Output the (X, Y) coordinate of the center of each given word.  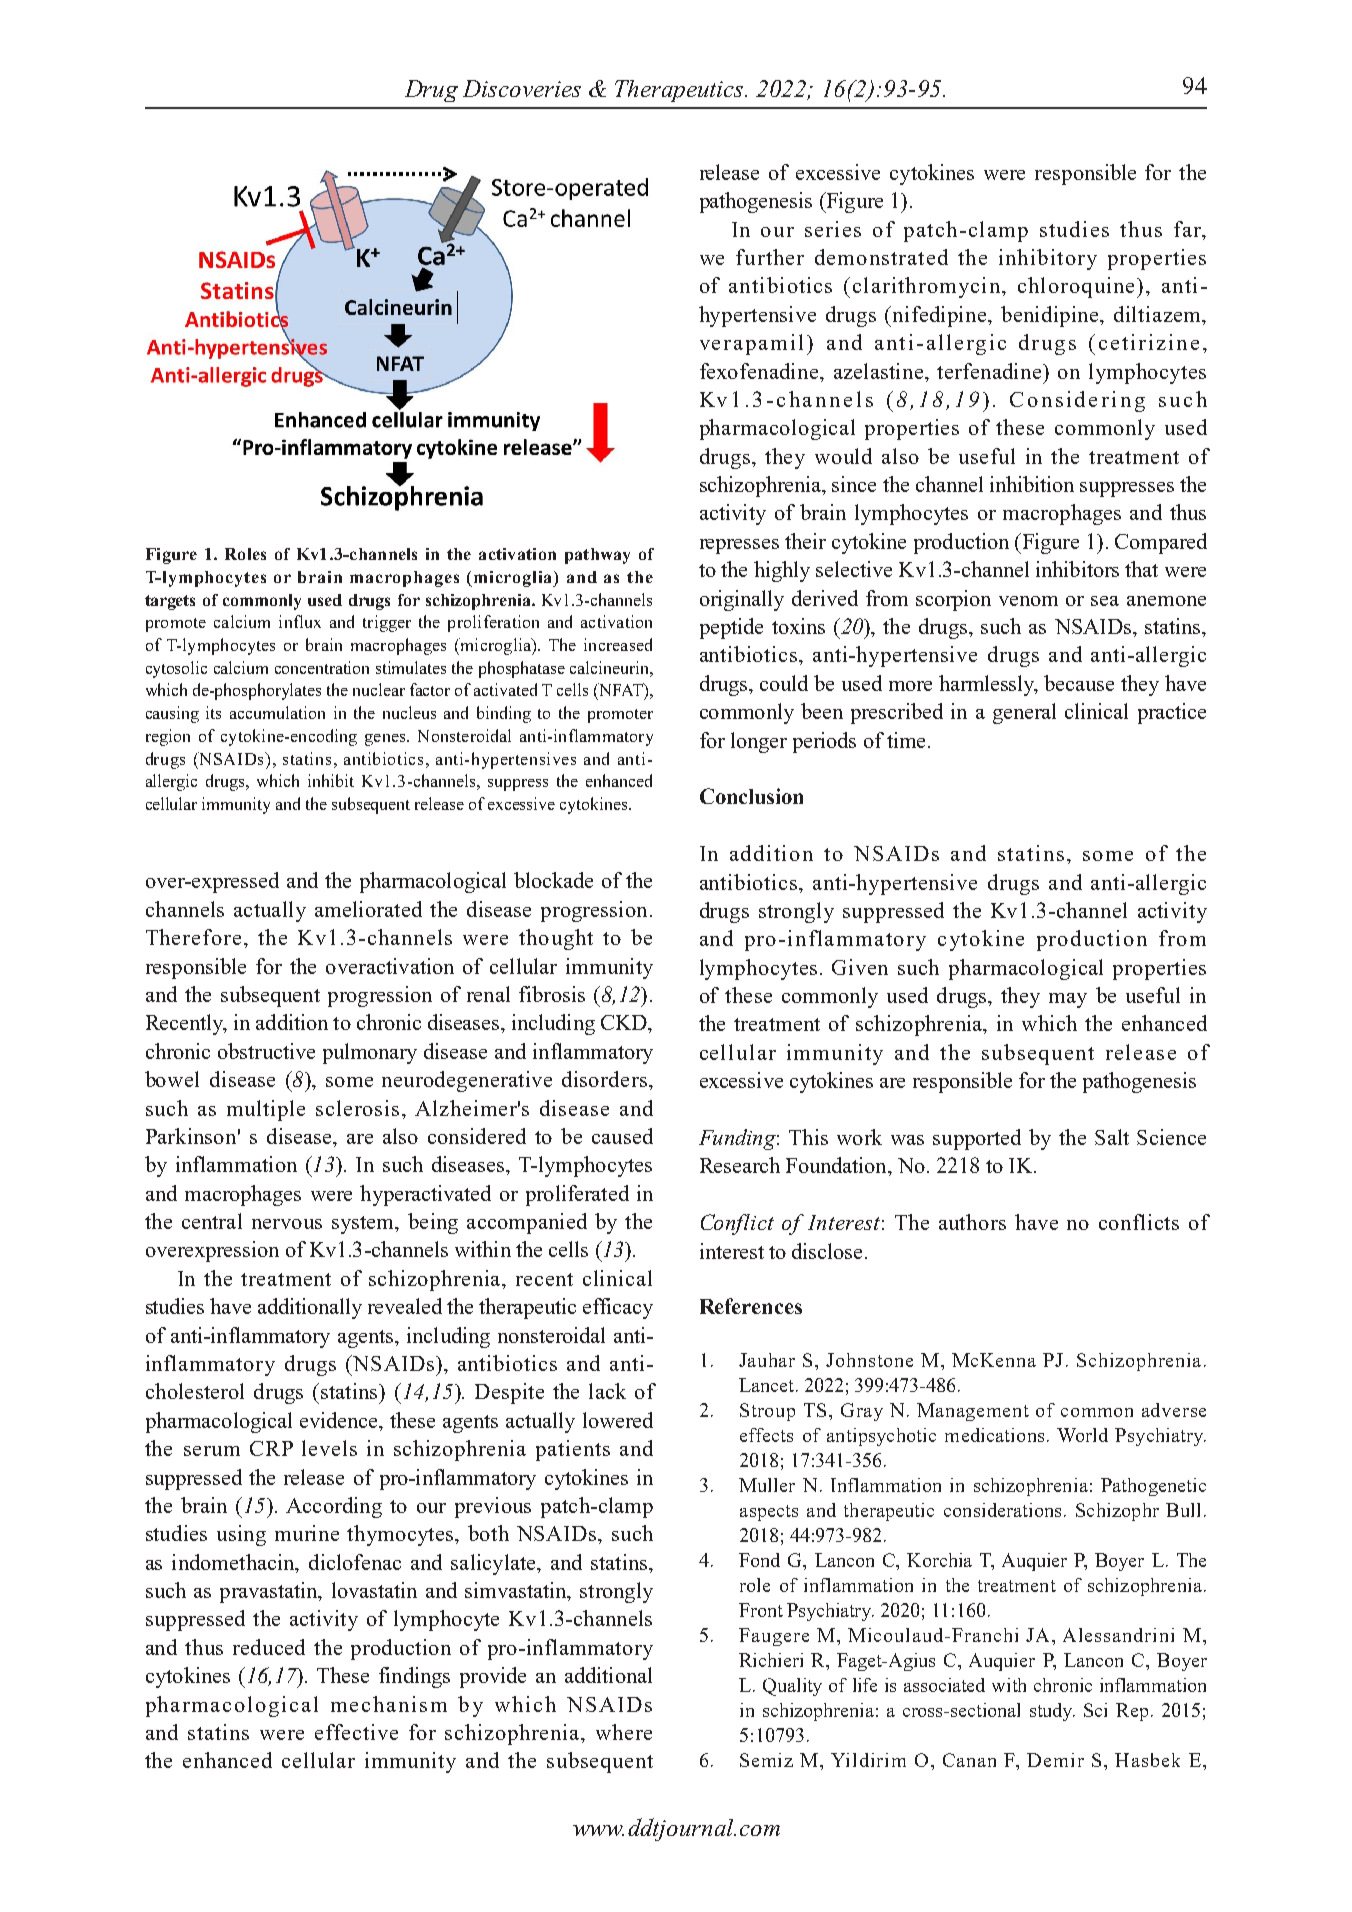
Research (740, 1165)
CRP (271, 1448)
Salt (1112, 1137)
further (770, 257)
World (1082, 1435)
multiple (266, 1110)
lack (607, 1391)
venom (1028, 601)
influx (300, 621)
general (1024, 713)
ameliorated (368, 909)
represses (739, 546)
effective (356, 1732)
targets (170, 602)
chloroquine (1078, 287)
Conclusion (751, 796)
